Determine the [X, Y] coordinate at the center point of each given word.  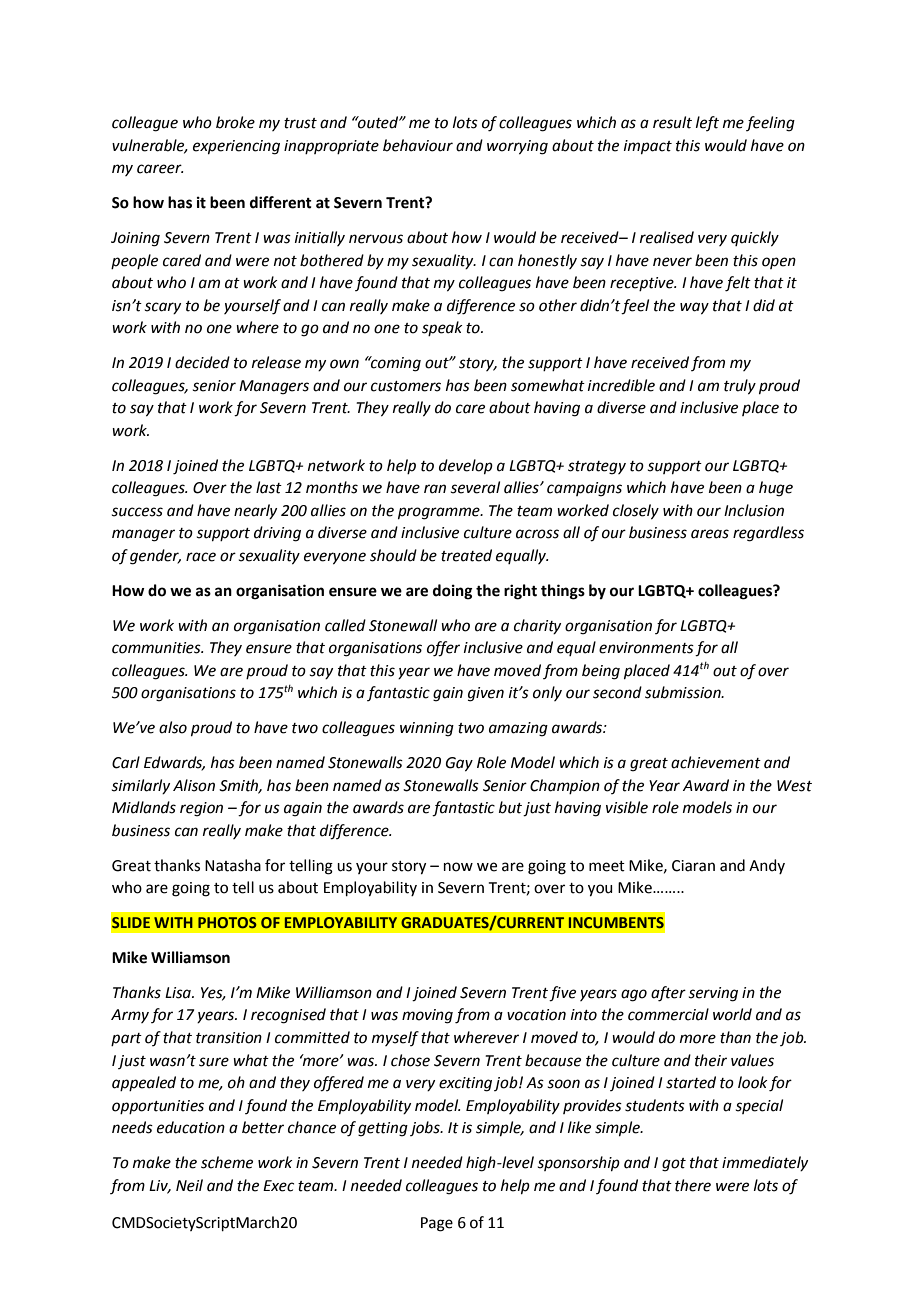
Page [437, 1224]
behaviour [418, 145]
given [486, 694]
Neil [189, 1185]
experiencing [236, 147]
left [707, 123]
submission [684, 692]
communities [157, 648]
